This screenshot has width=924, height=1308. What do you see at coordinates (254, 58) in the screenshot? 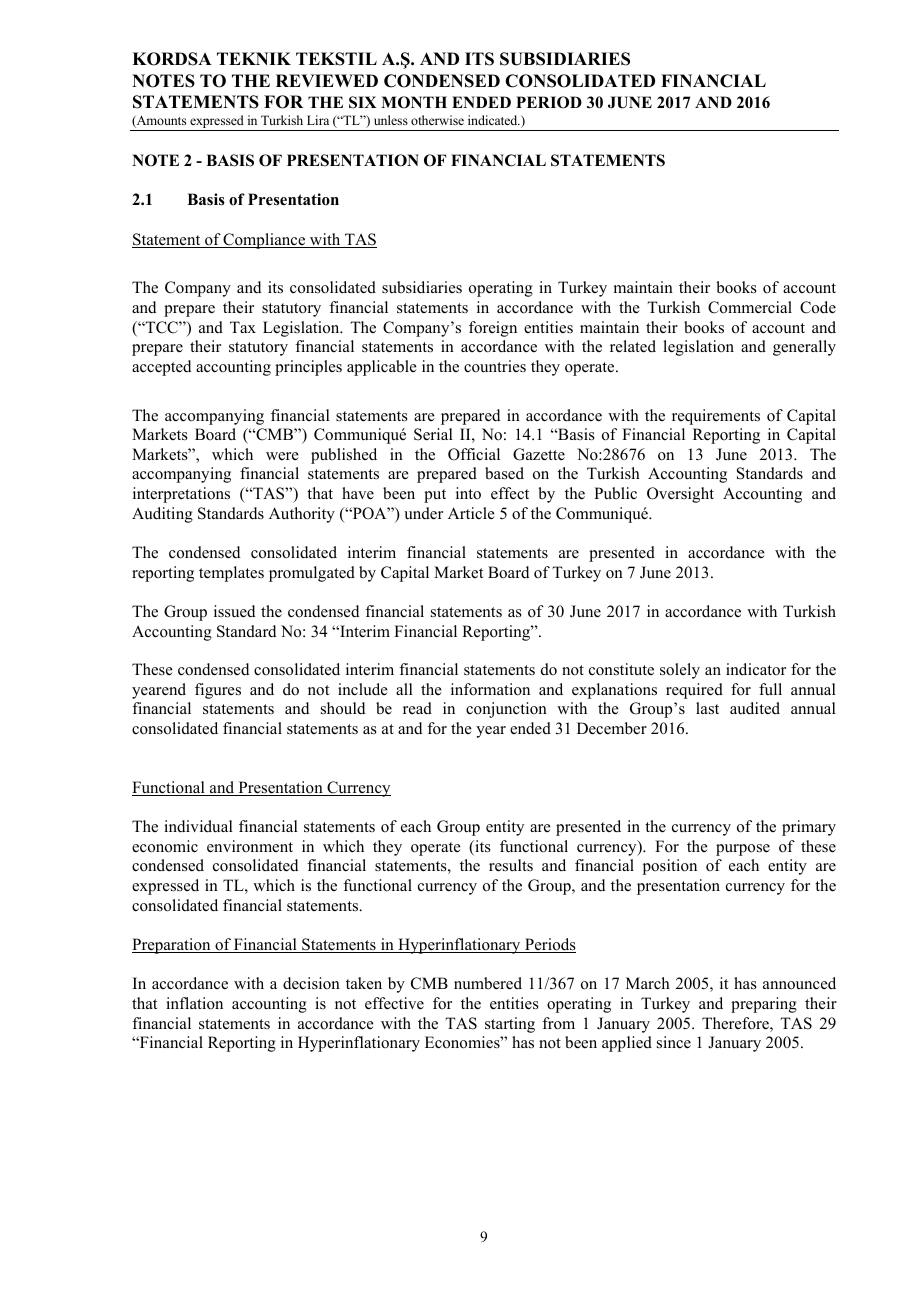
I see `TEKNIK` at bounding box center [254, 58].
